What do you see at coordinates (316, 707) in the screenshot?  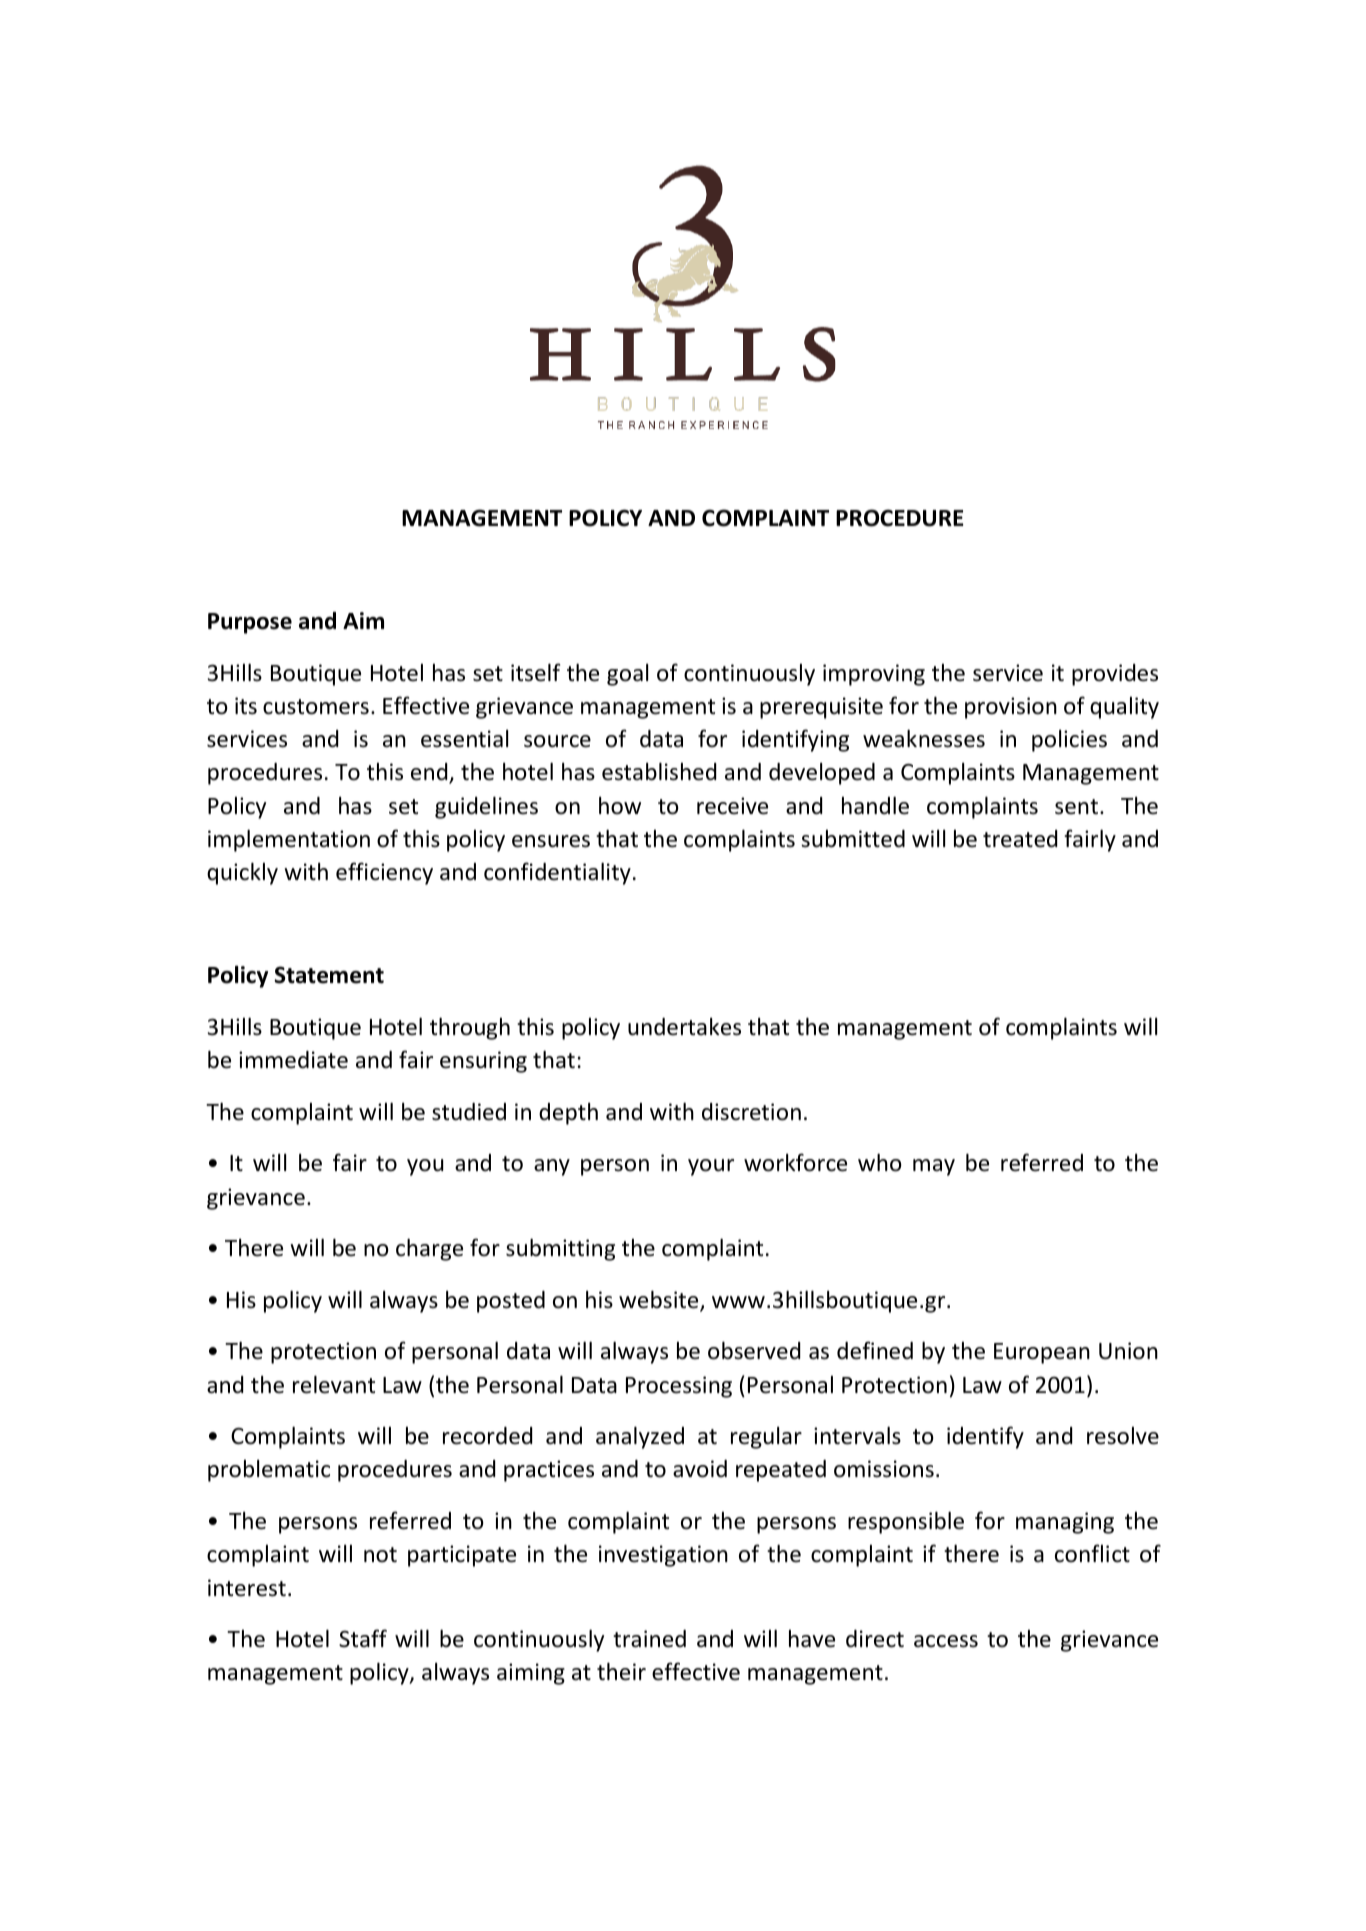 I see `customers` at bounding box center [316, 707].
